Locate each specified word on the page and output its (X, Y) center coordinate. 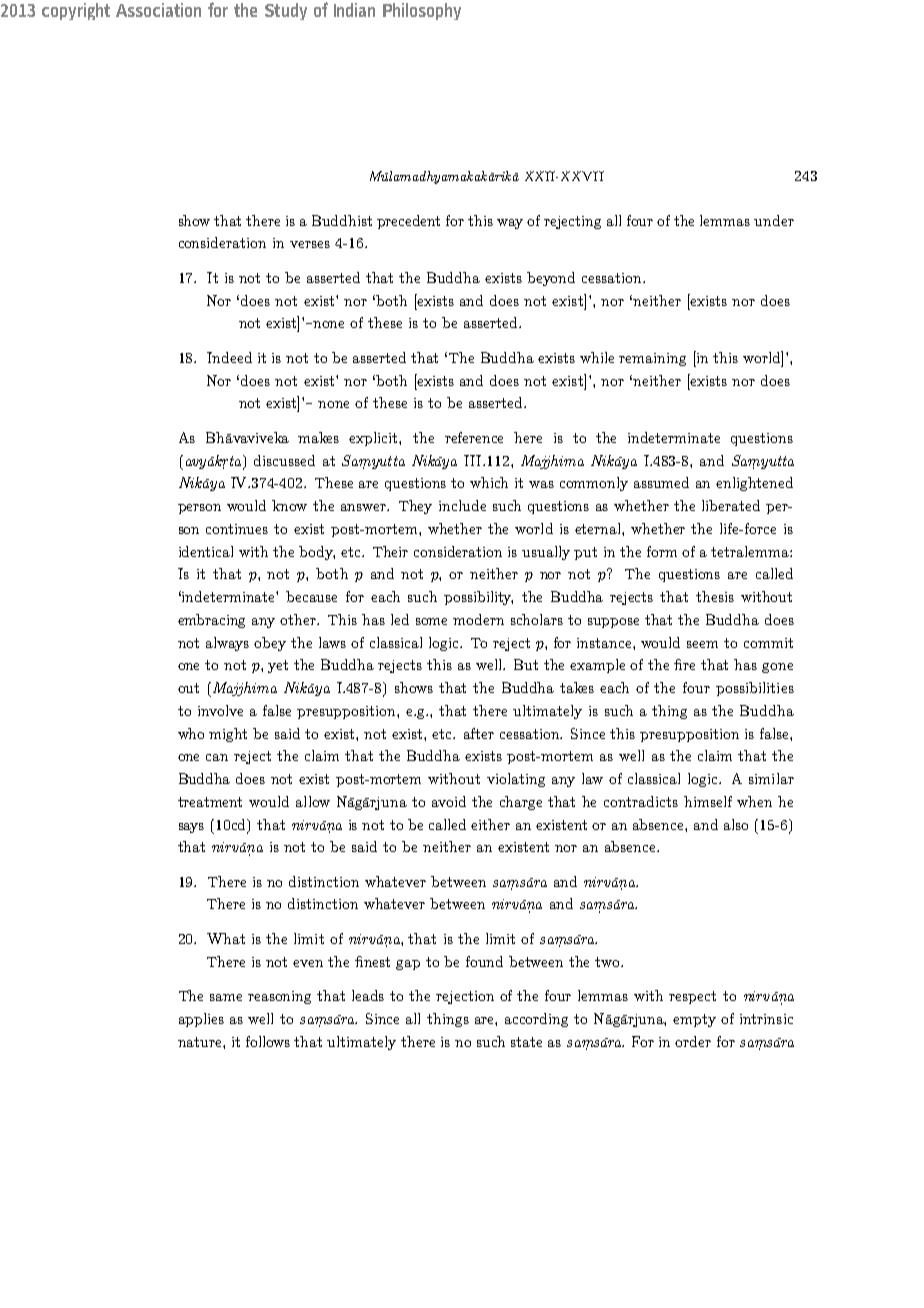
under (774, 220)
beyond (551, 279)
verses (310, 244)
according (536, 1020)
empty (694, 1020)
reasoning (279, 997)
